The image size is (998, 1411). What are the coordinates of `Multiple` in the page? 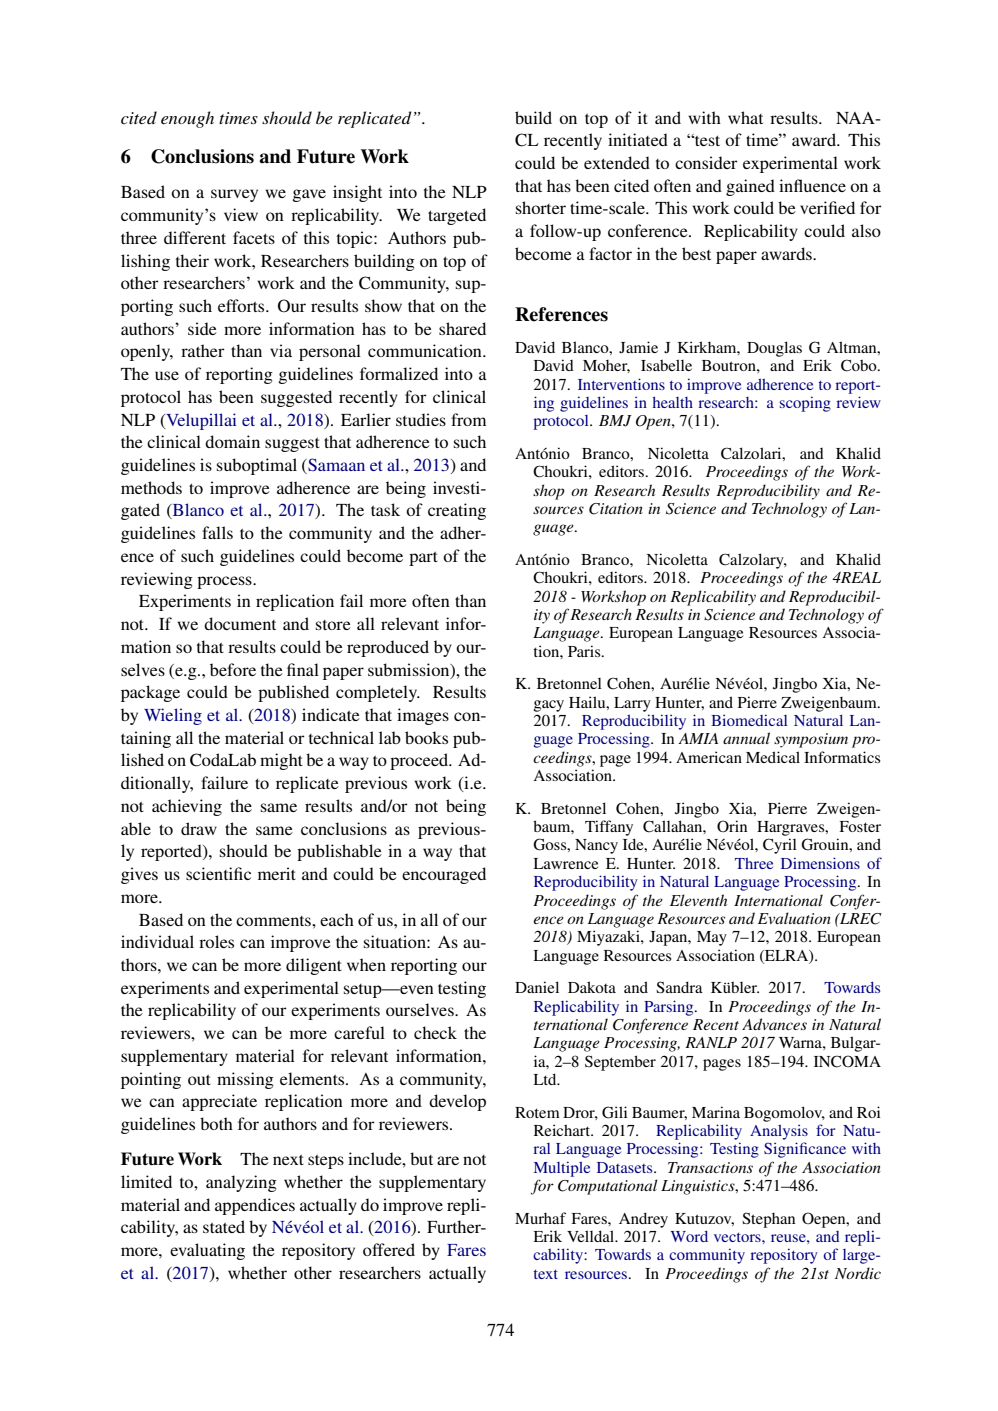 It's located at (562, 1169).
